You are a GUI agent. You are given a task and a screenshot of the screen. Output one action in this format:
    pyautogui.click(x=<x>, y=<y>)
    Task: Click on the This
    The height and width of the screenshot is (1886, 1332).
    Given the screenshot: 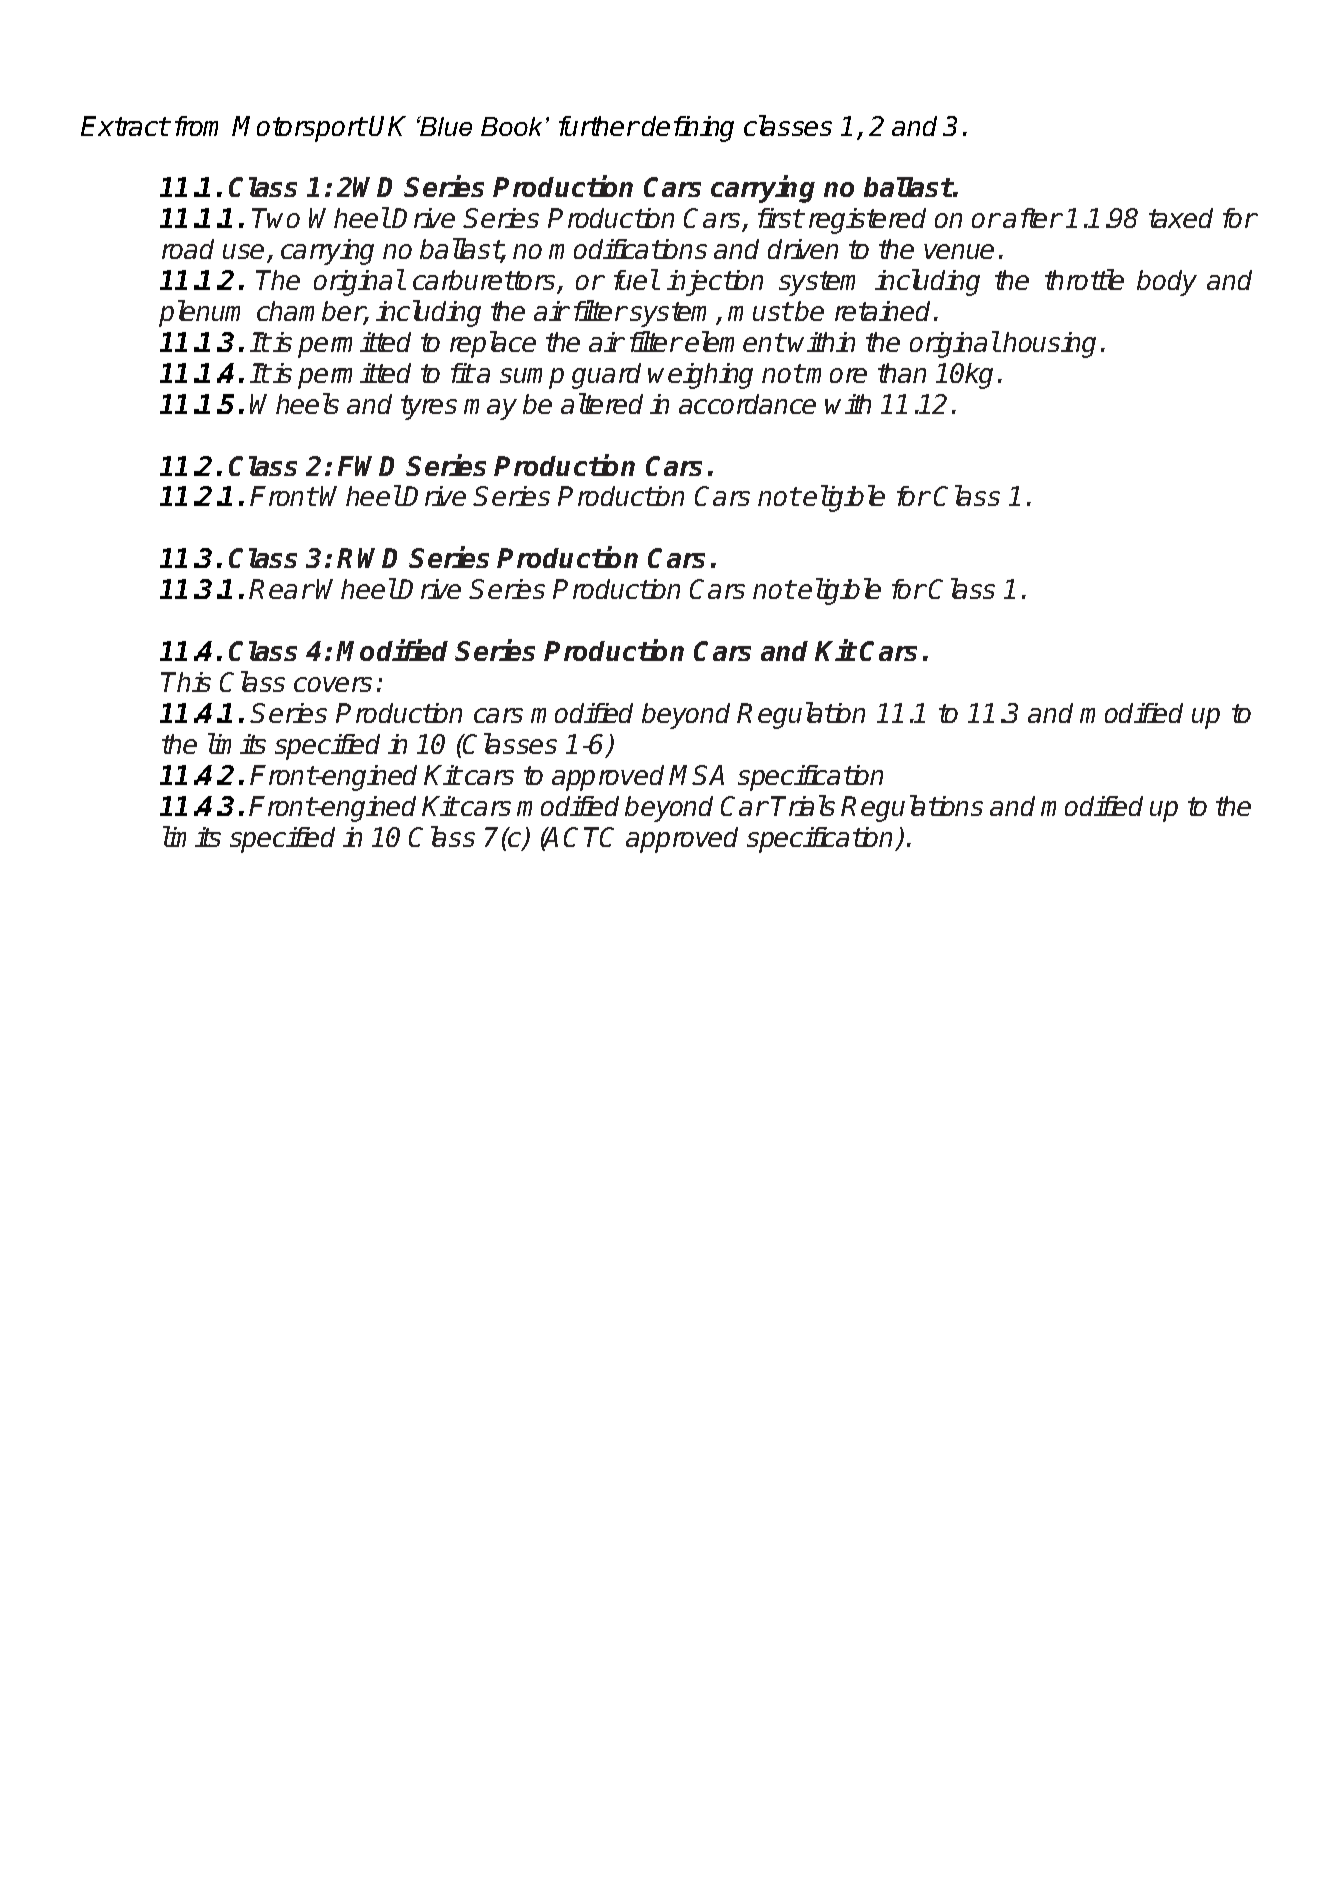 What is the action you would take?
    pyautogui.click(x=186, y=682)
